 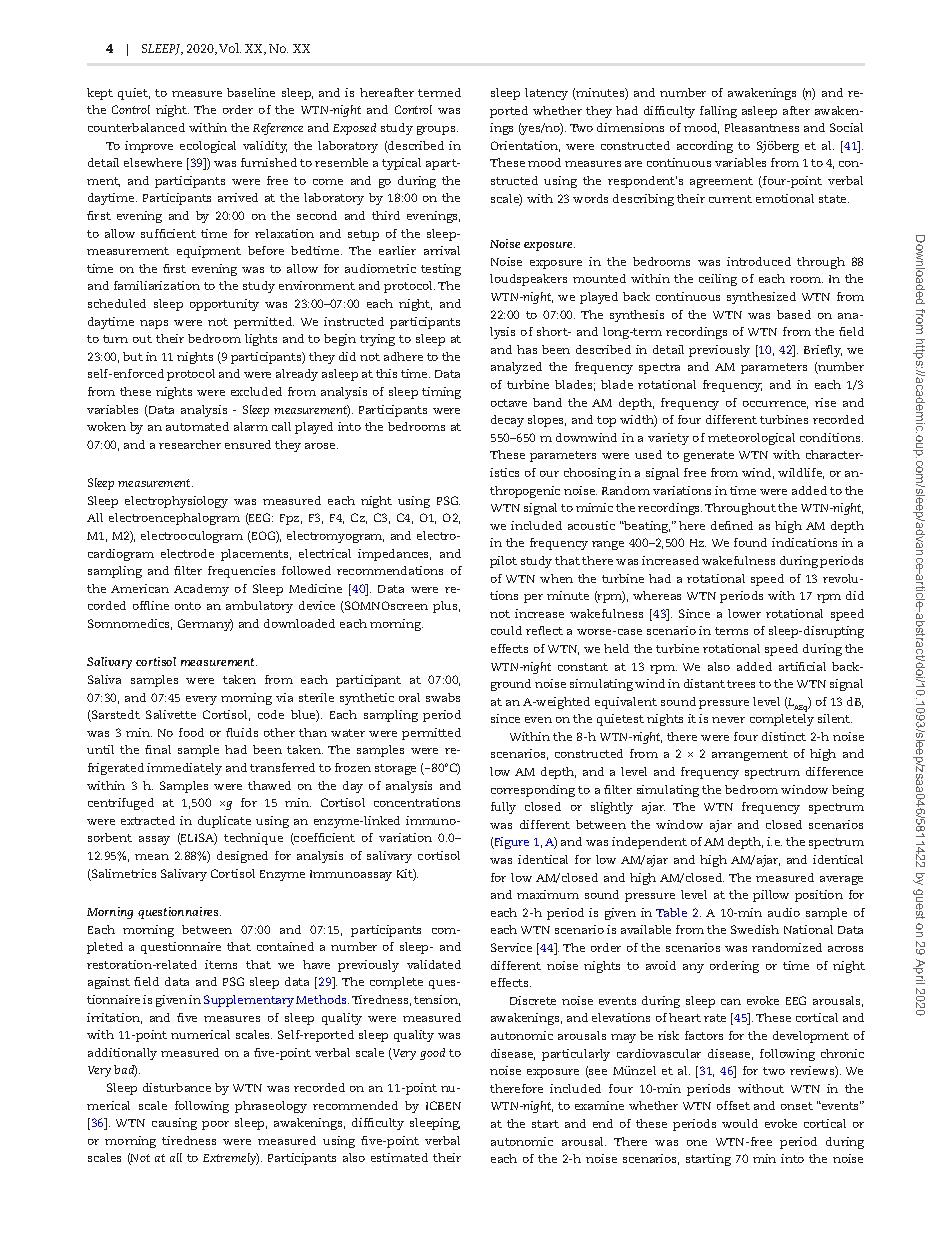 I want to click on groups, so click(x=437, y=130).
